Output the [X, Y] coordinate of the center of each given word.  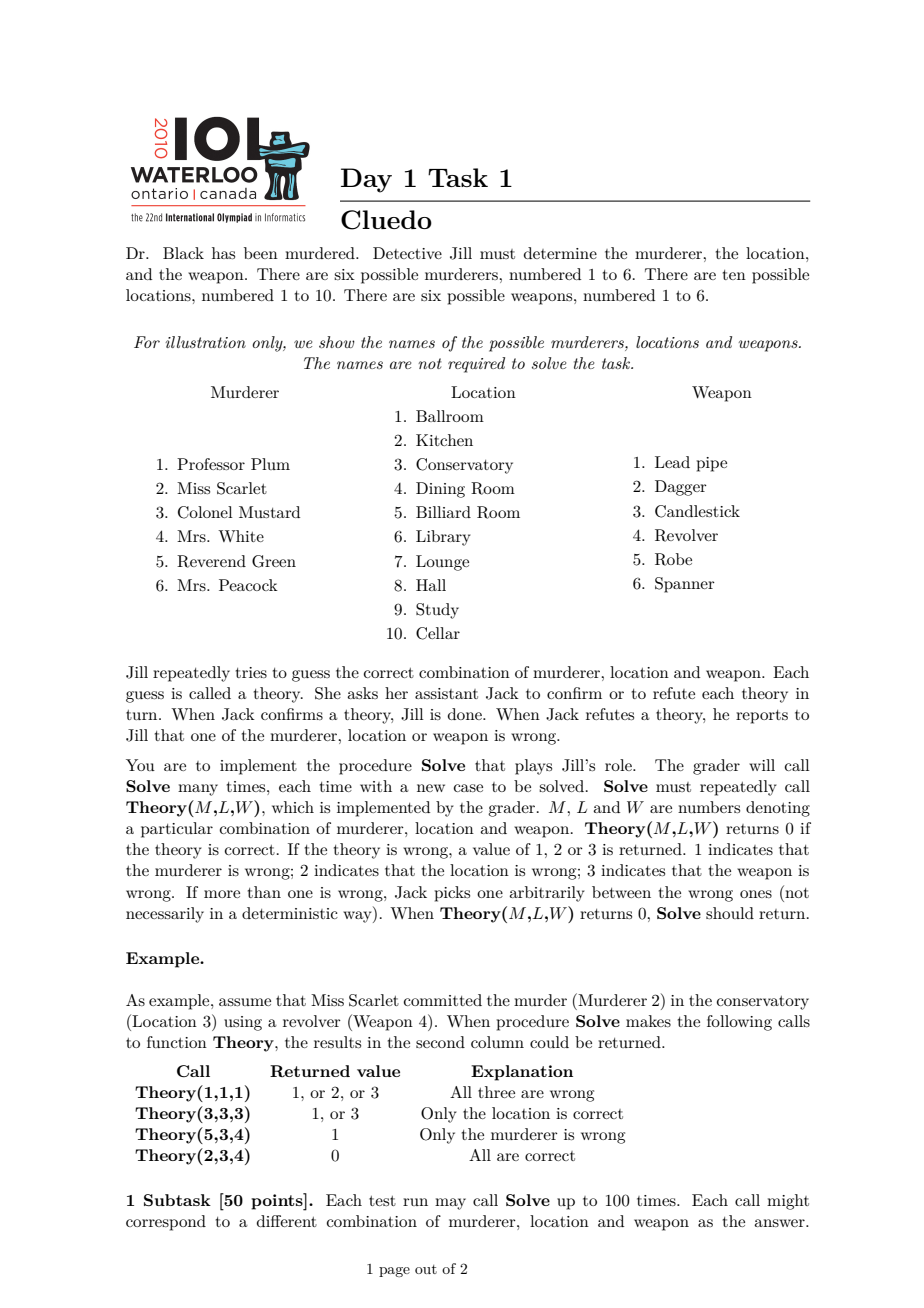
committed [443, 1000]
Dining [440, 490]
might [788, 1202]
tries [251, 672]
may [450, 1204]
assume [245, 1002]
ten [734, 275]
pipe [711, 464]
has [223, 253]
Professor [211, 464]
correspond [166, 1223]
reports [762, 717]
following [739, 1023]
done [466, 714]
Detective [407, 253]
